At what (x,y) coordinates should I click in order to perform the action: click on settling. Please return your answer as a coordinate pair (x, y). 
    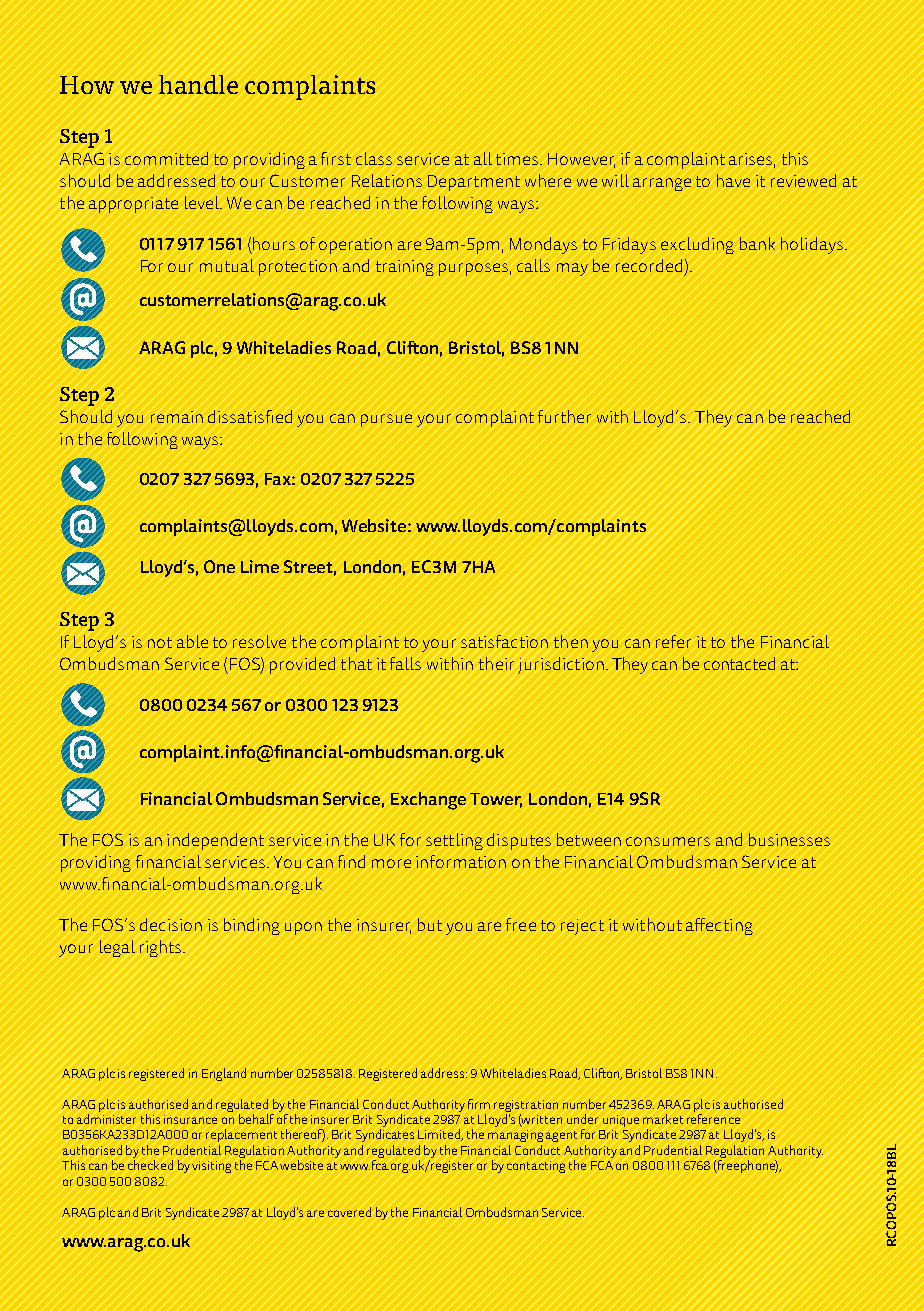
    Looking at the image, I should click on (454, 841).
